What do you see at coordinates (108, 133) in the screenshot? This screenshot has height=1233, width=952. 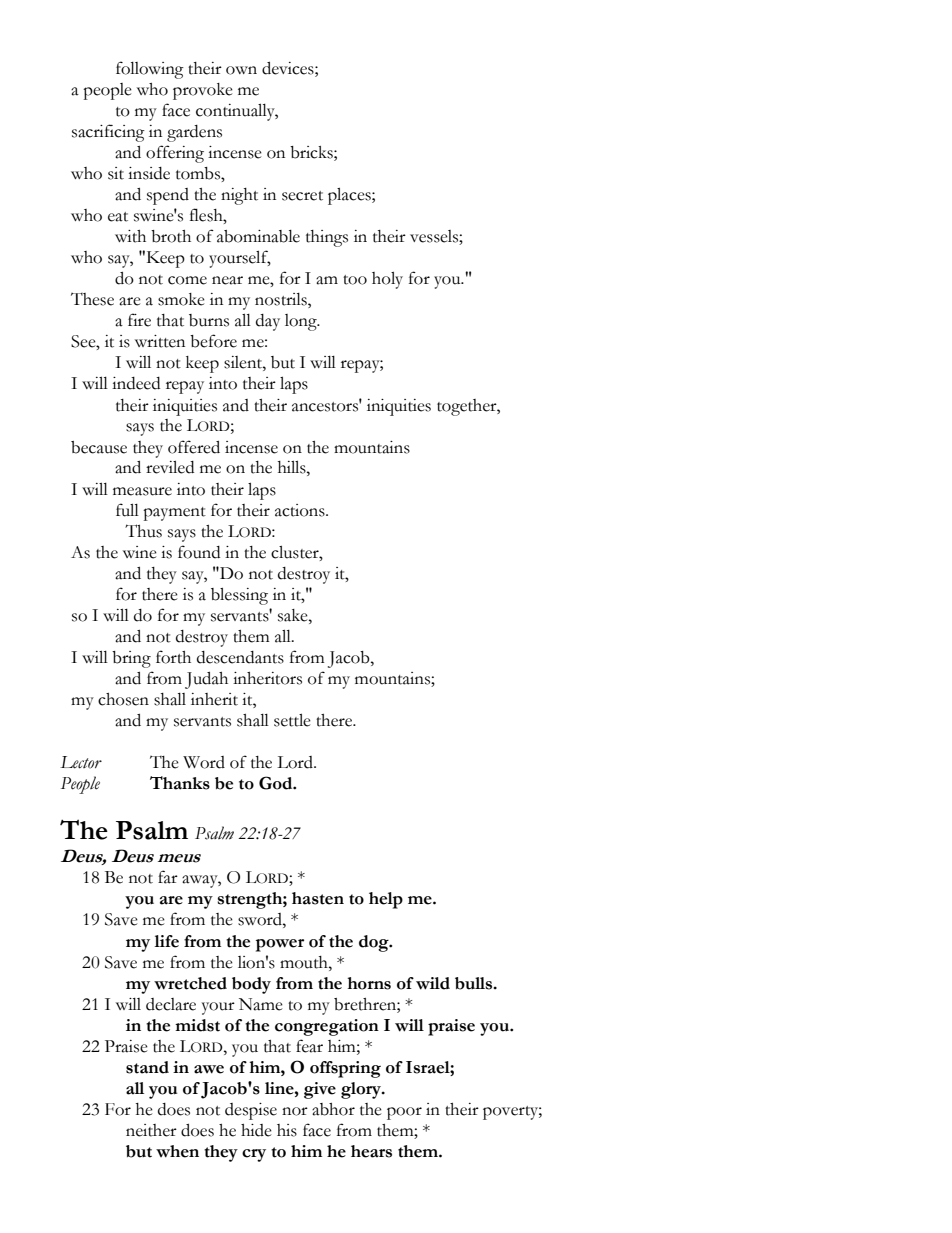 I see `sacrificing` at bounding box center [108, 133].
